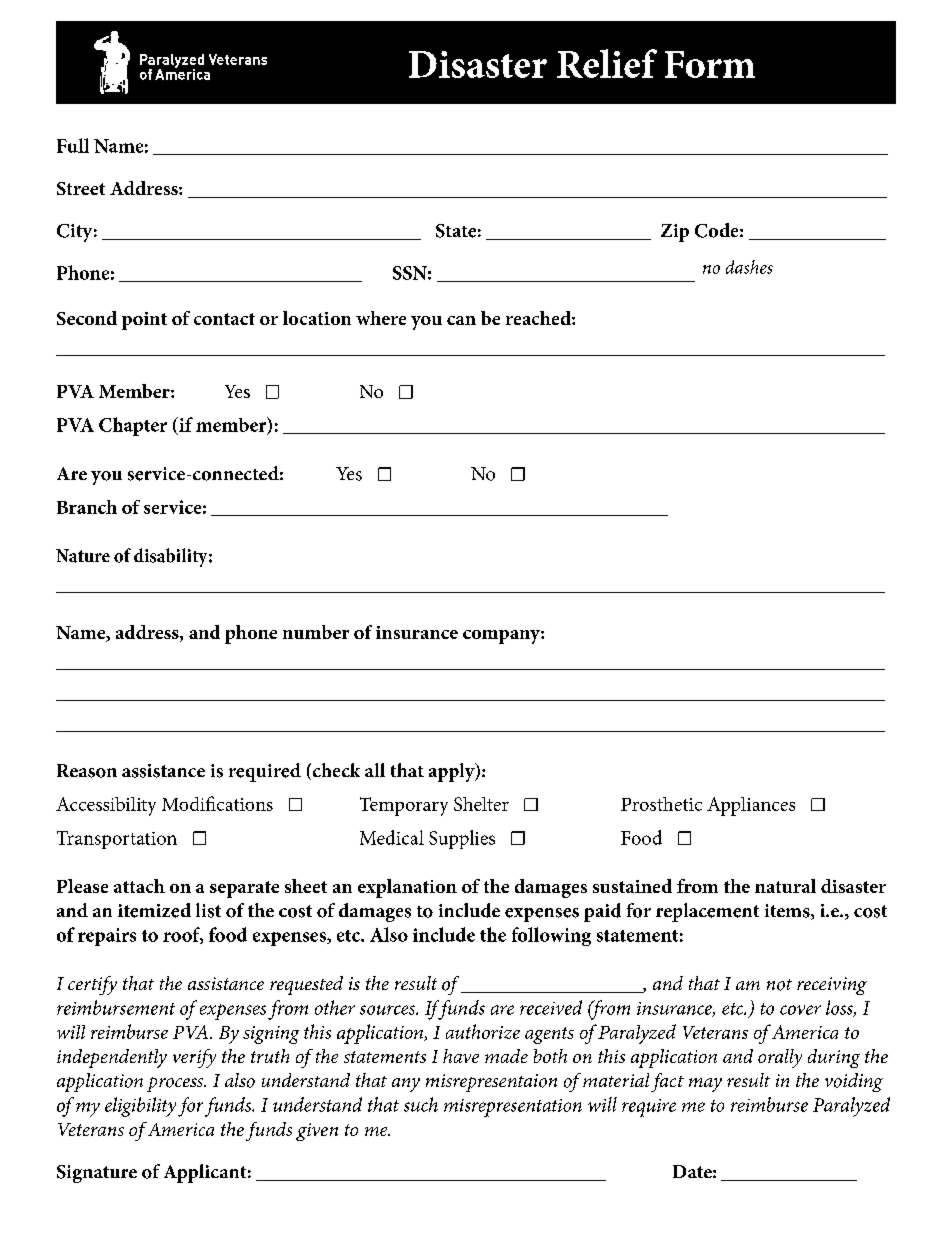  Describe the element at coordinates (751, 806) in the screenshot. I see `Appliances` at that location.
